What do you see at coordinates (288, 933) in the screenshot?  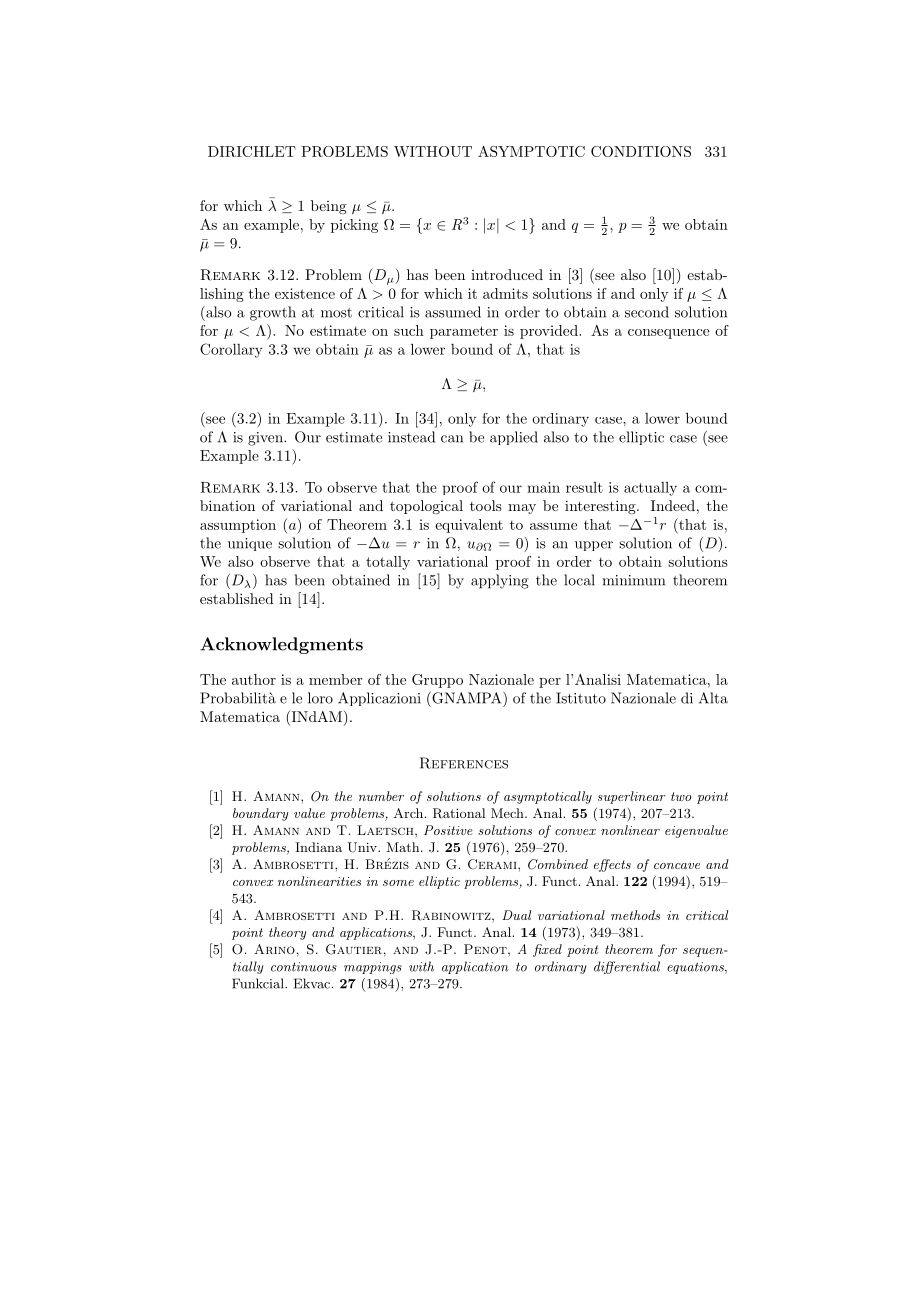 I see `theory` at bounding box center [288, 933].
